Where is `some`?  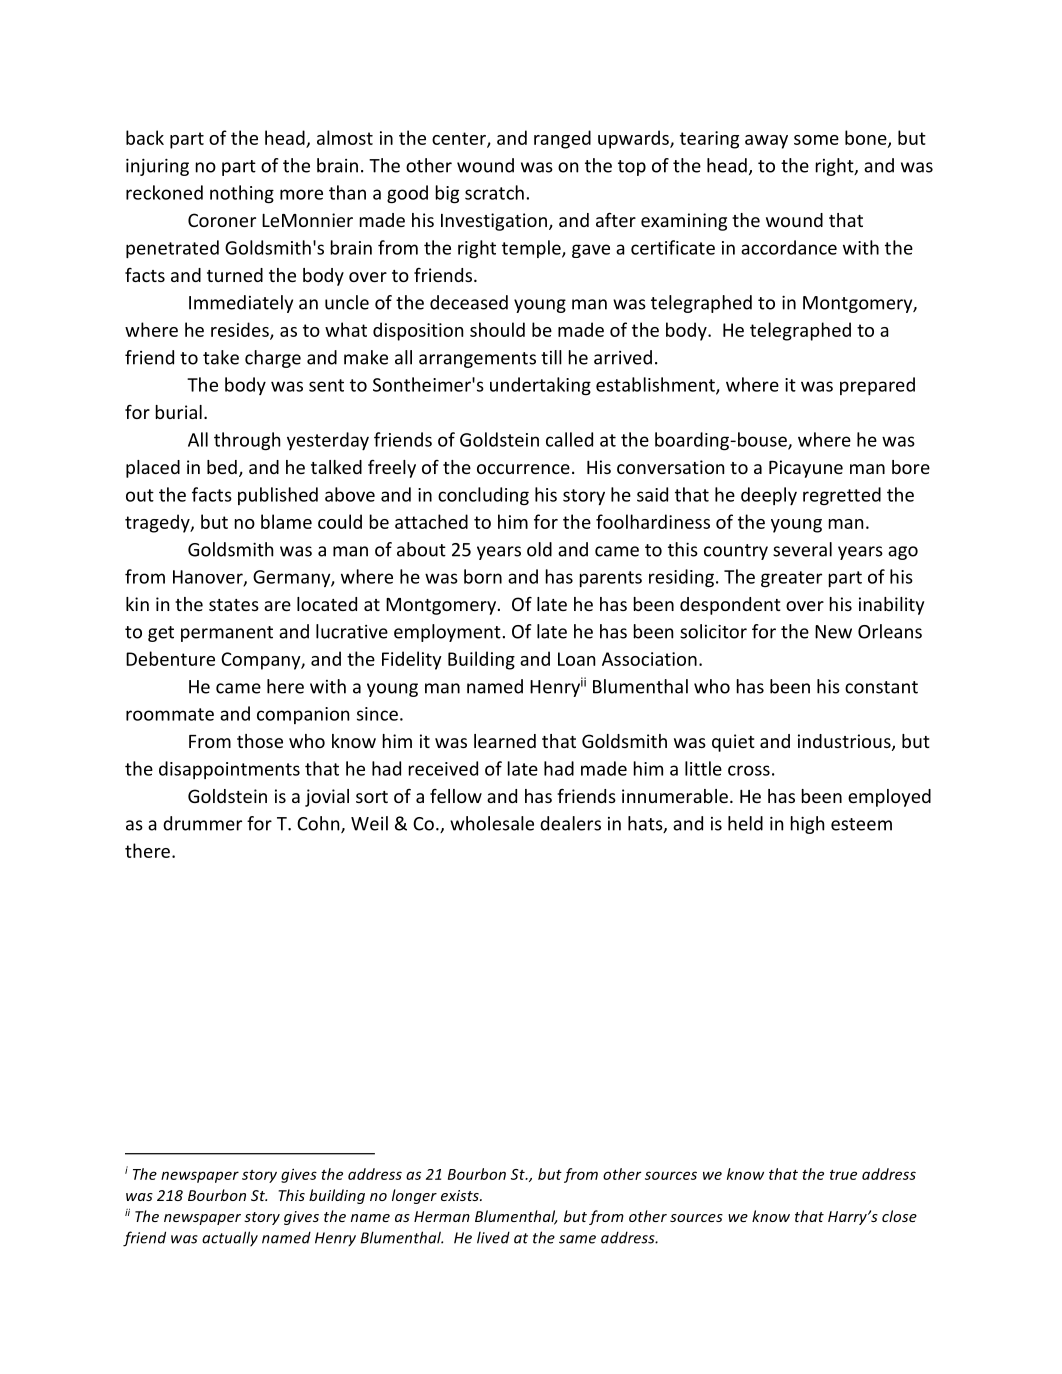
some is located at coordinates (816, 140).
